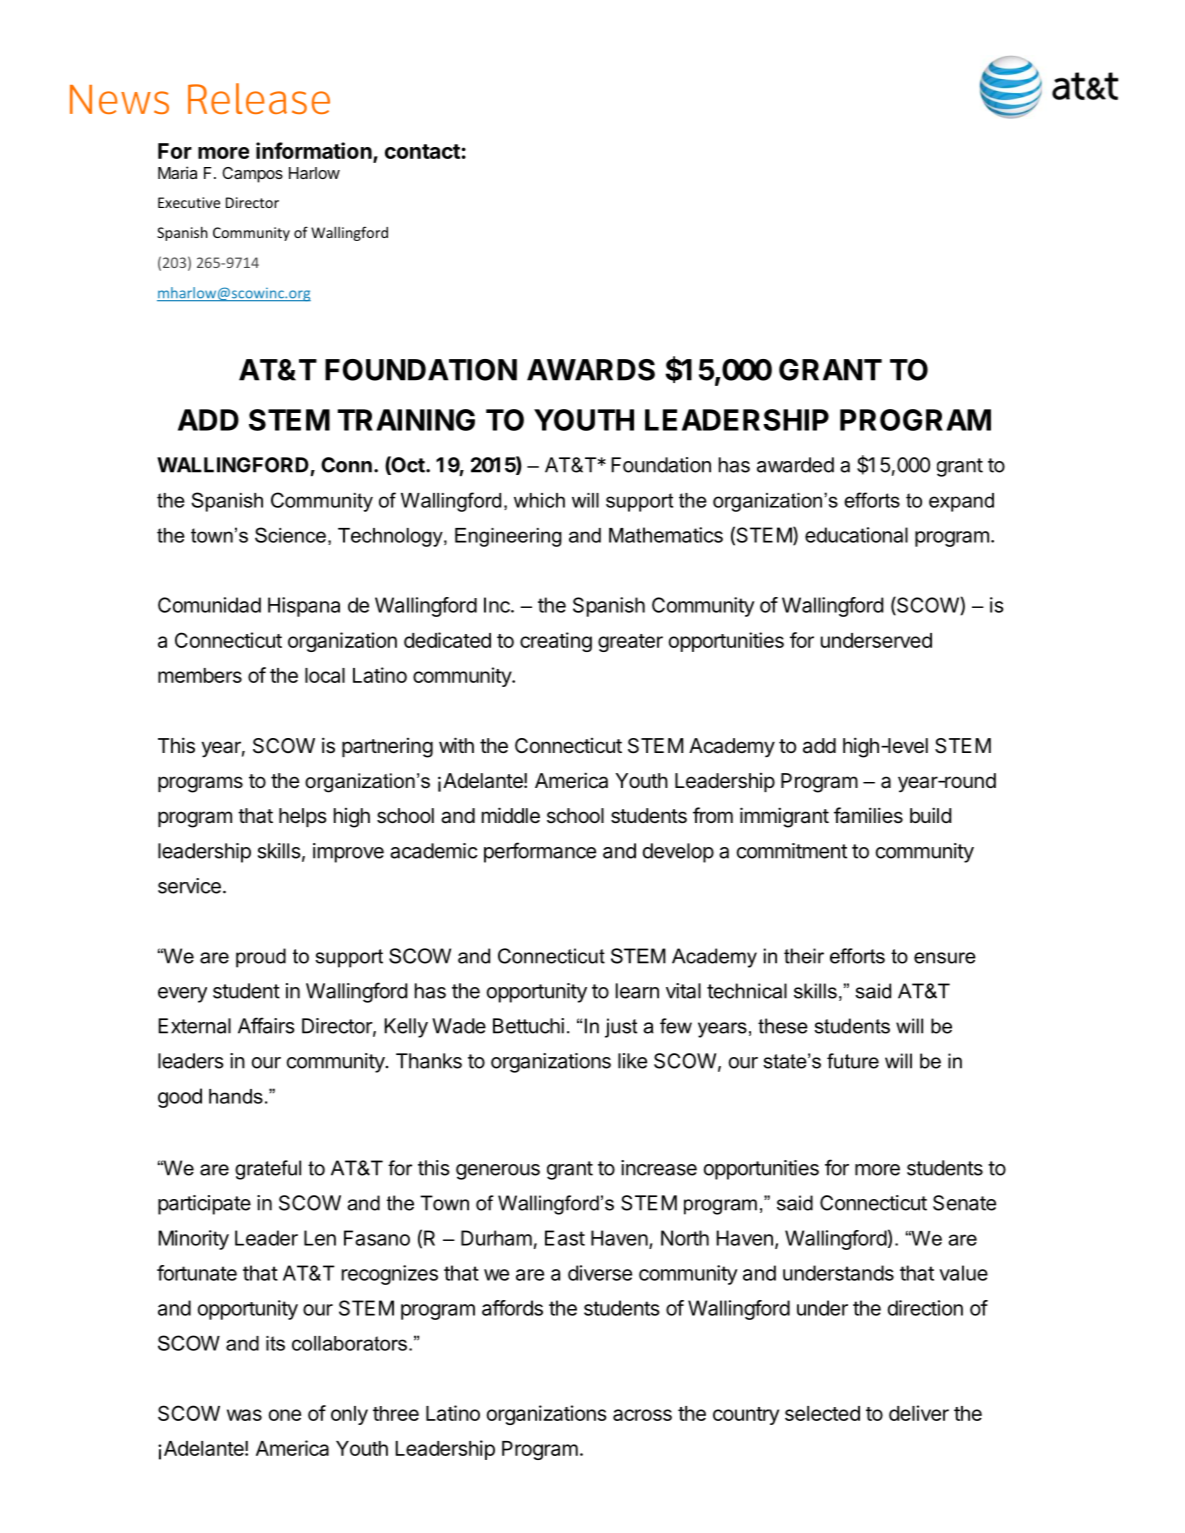 The height and width of the screenshot is (1533, 1185). Describe the element at coordinates (253, 175) in the screenshot. I see `Campos` at that location.
